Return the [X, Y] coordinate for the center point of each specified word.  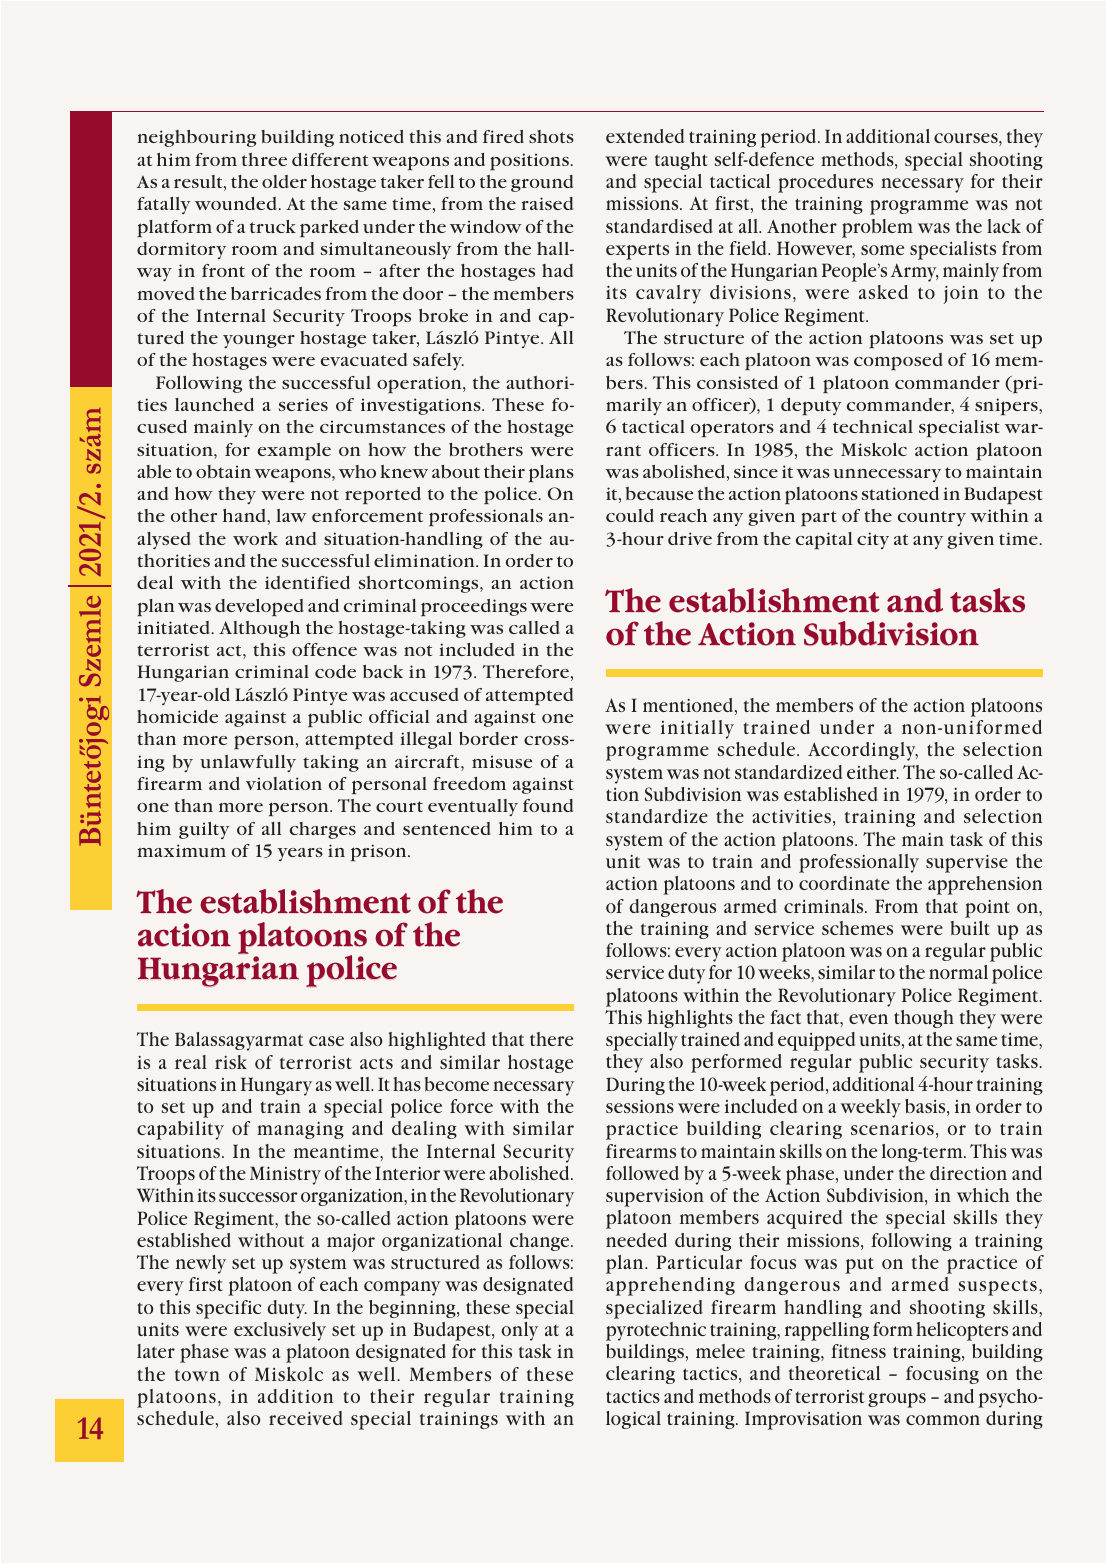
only [520, 1331]
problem [877, 228]
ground [542, 183]
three [264, 159]
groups [897, 1400]
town [197, 1375]
